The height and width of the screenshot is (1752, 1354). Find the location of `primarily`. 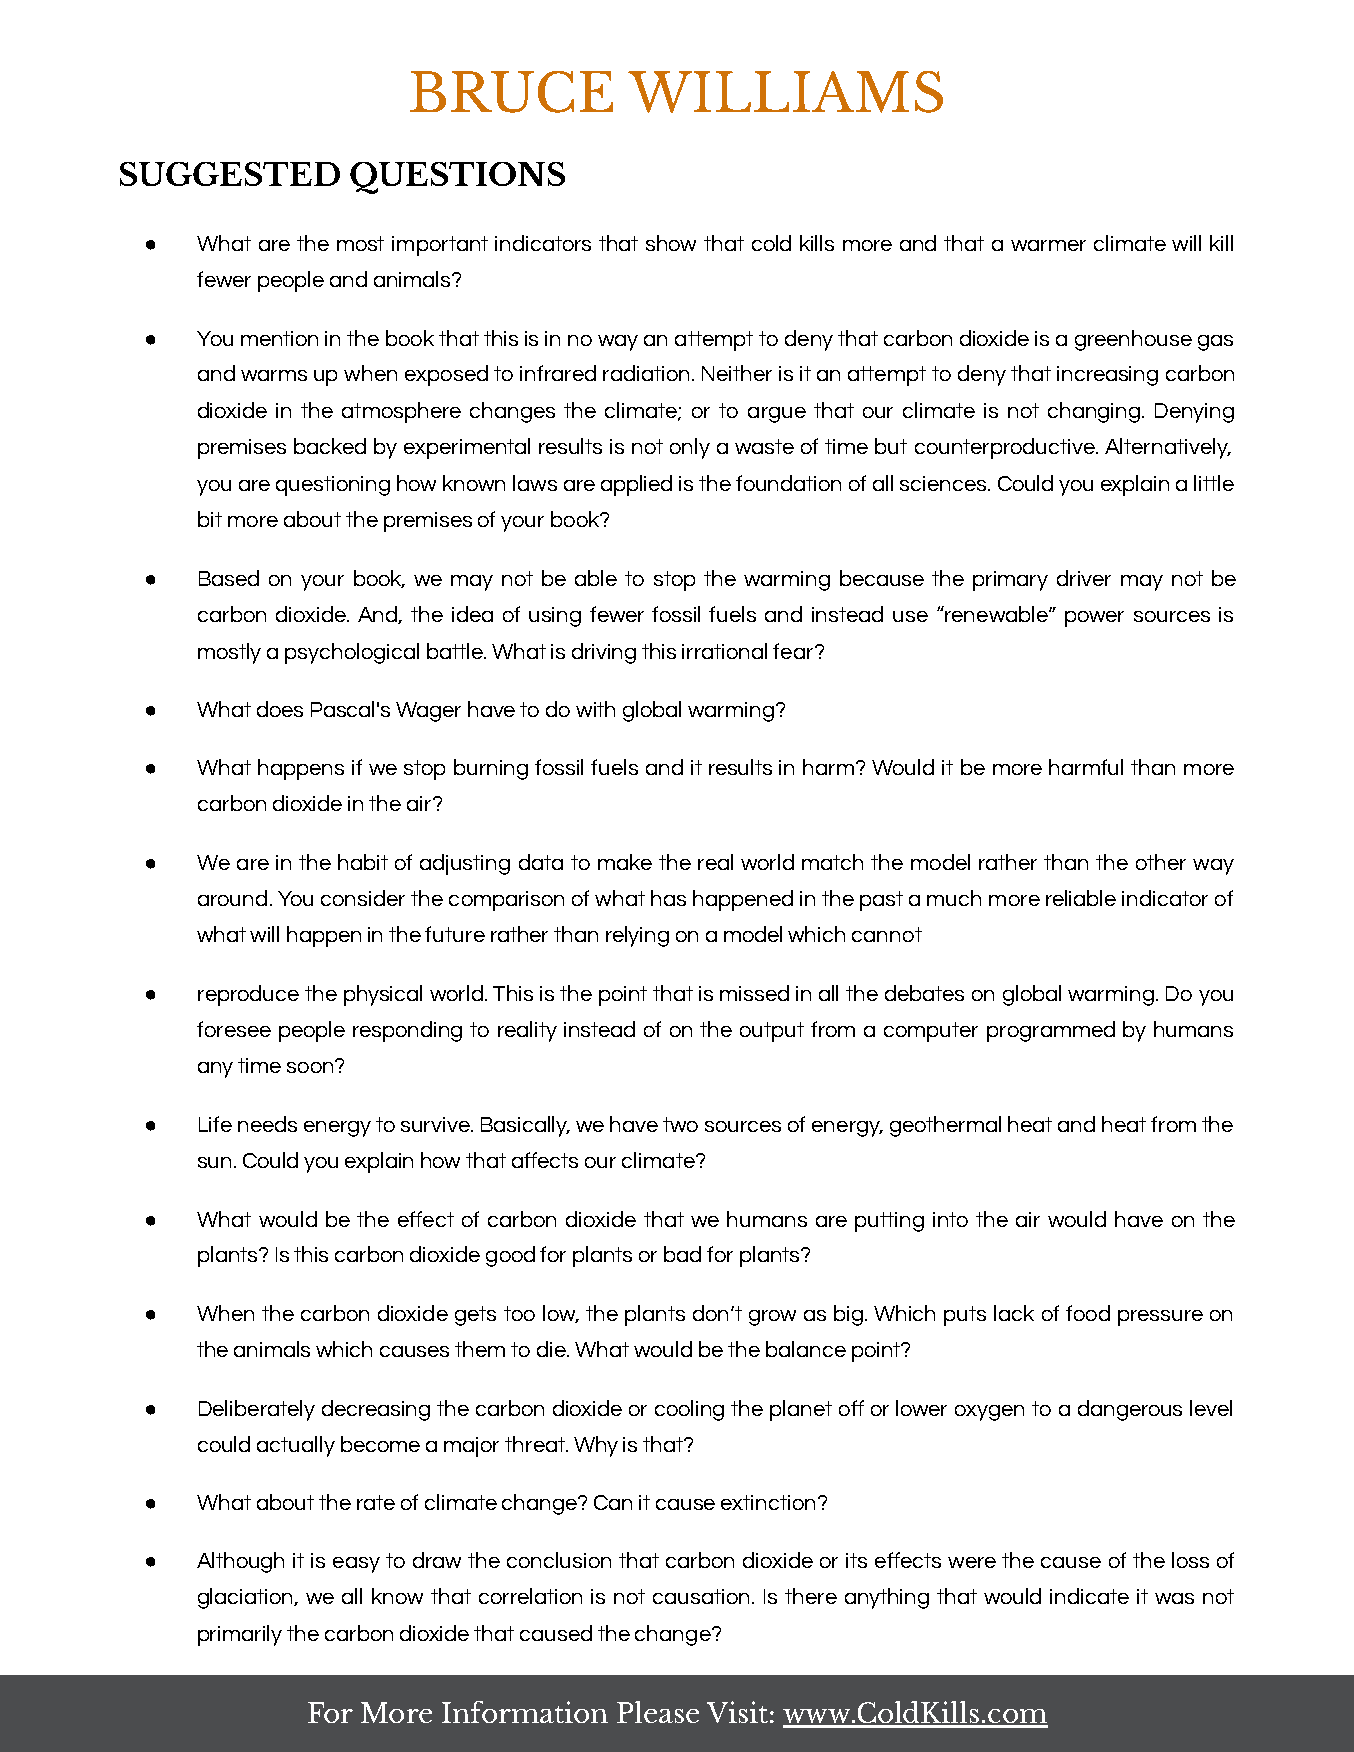

primarily is located at coordinates (240, 1635).
